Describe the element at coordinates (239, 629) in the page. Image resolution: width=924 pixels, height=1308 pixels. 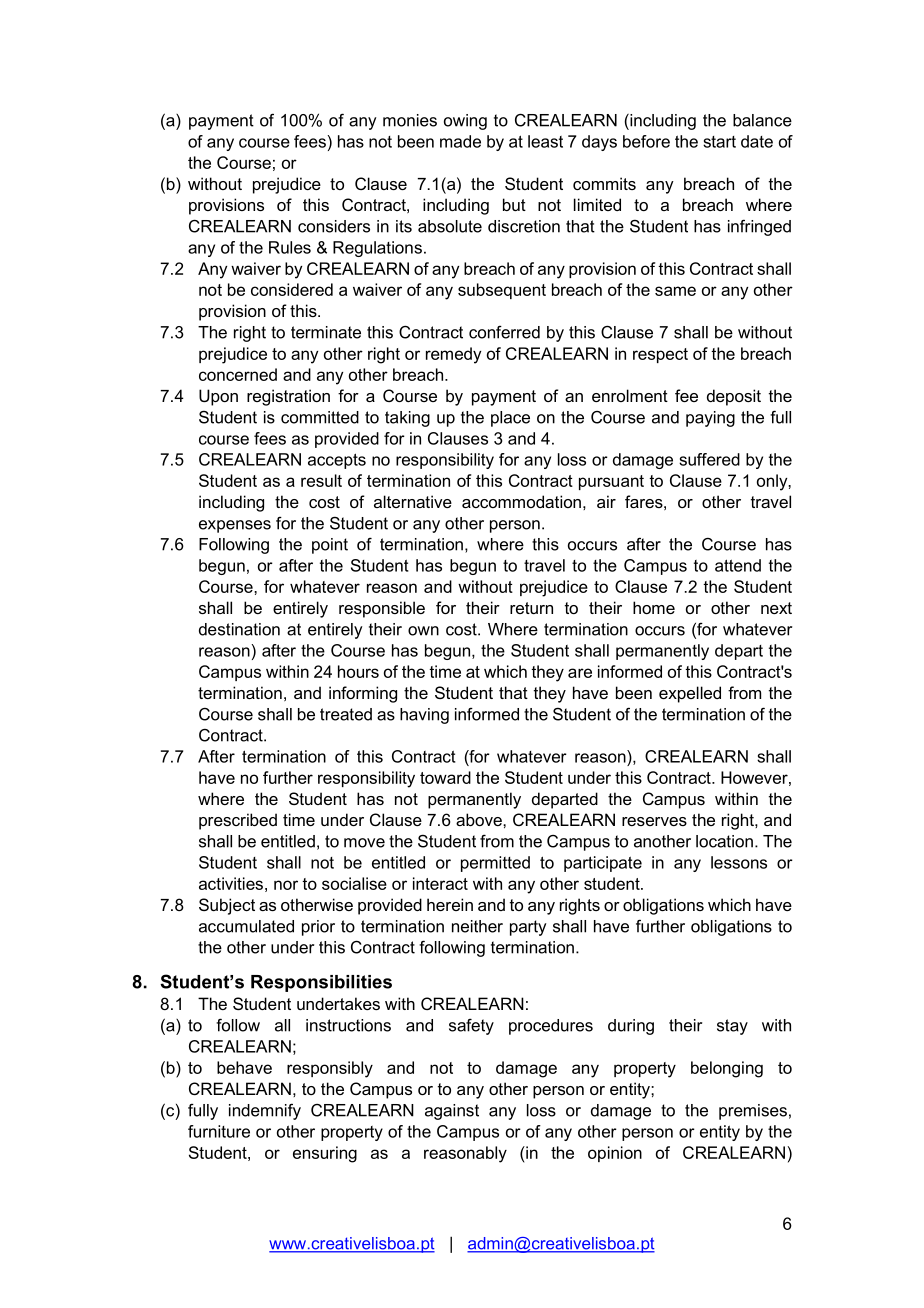
I see `destination` at that location.
